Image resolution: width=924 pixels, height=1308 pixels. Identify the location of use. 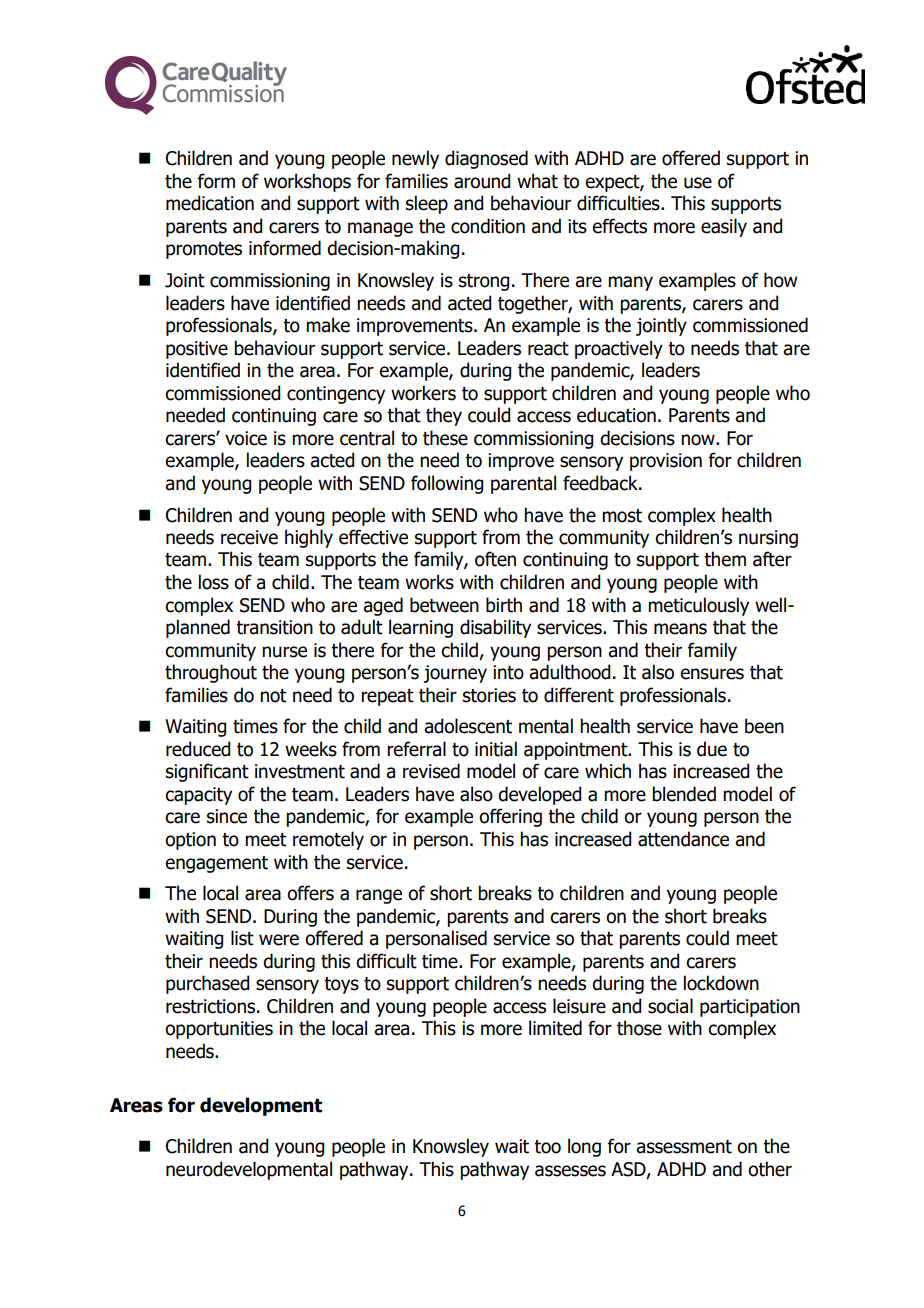
(698, 183).
